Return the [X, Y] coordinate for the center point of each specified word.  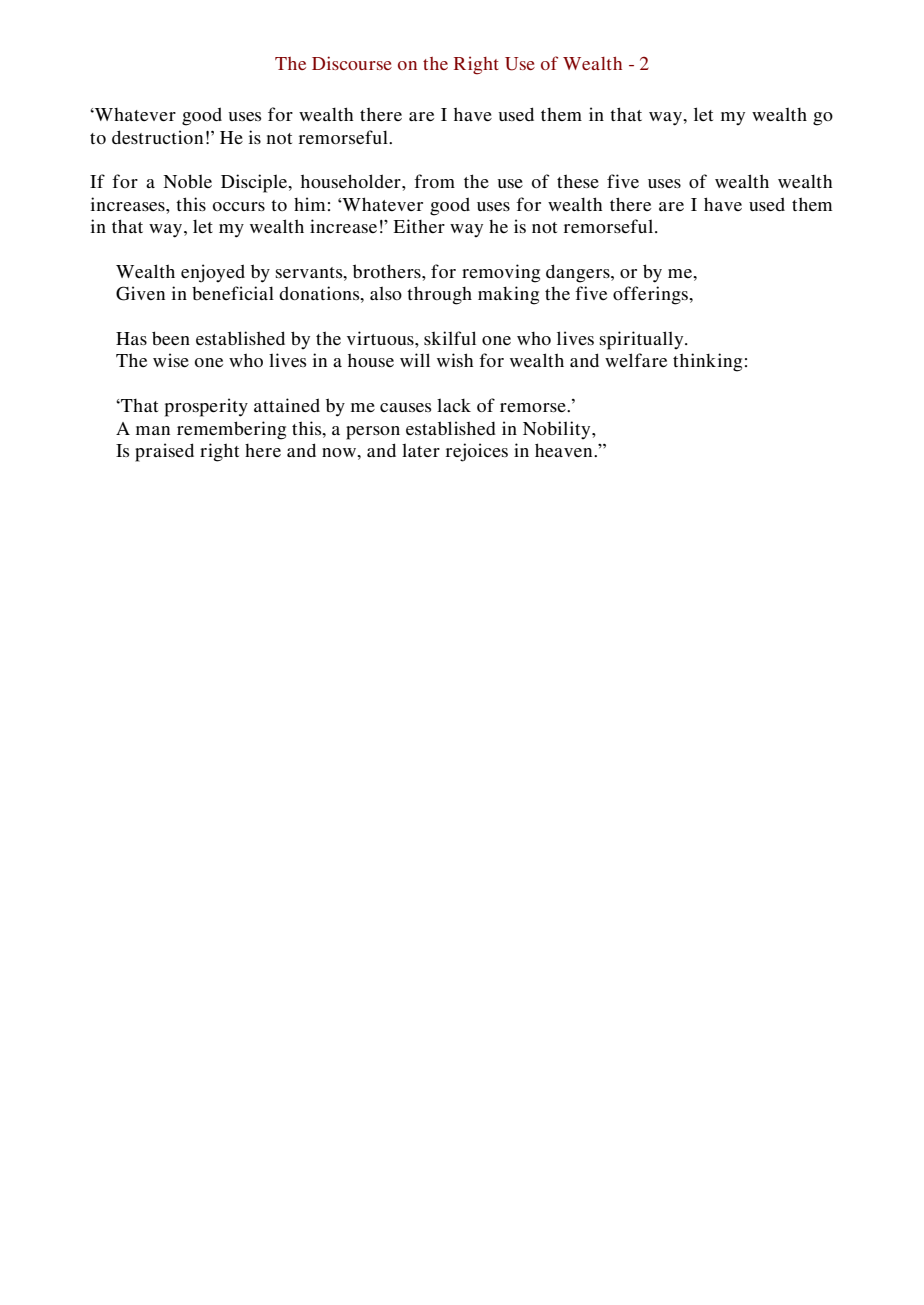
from [434, 181]
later [421, 450]
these [578, 181]
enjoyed [213, 273]
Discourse [352, 63]
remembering [231, 430]
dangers [579, 273]
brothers [388, 271]
